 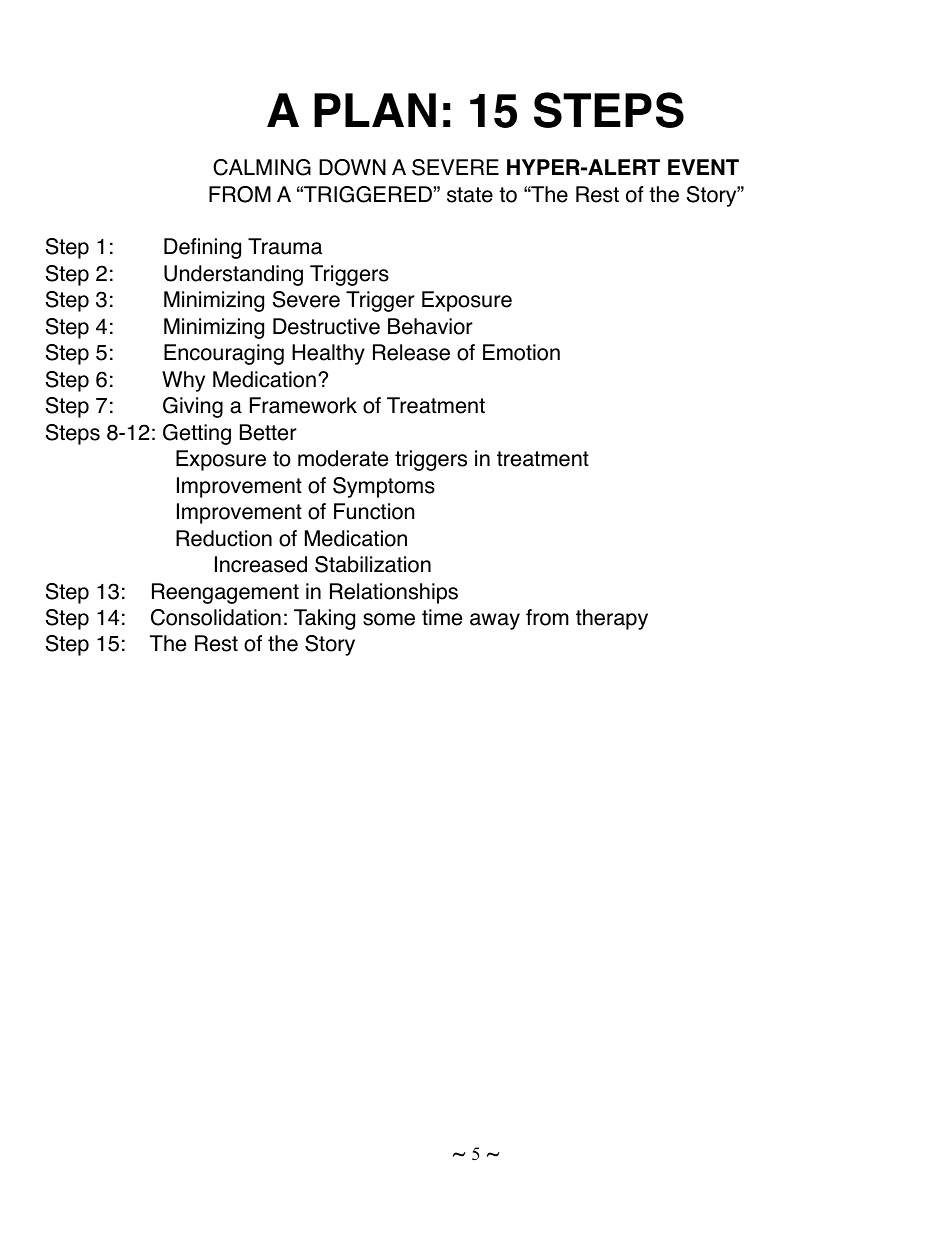 What do you see at coordinates (285, 246) in the screenshot?
I see `Trauma` at bounding box center [285, 246].
